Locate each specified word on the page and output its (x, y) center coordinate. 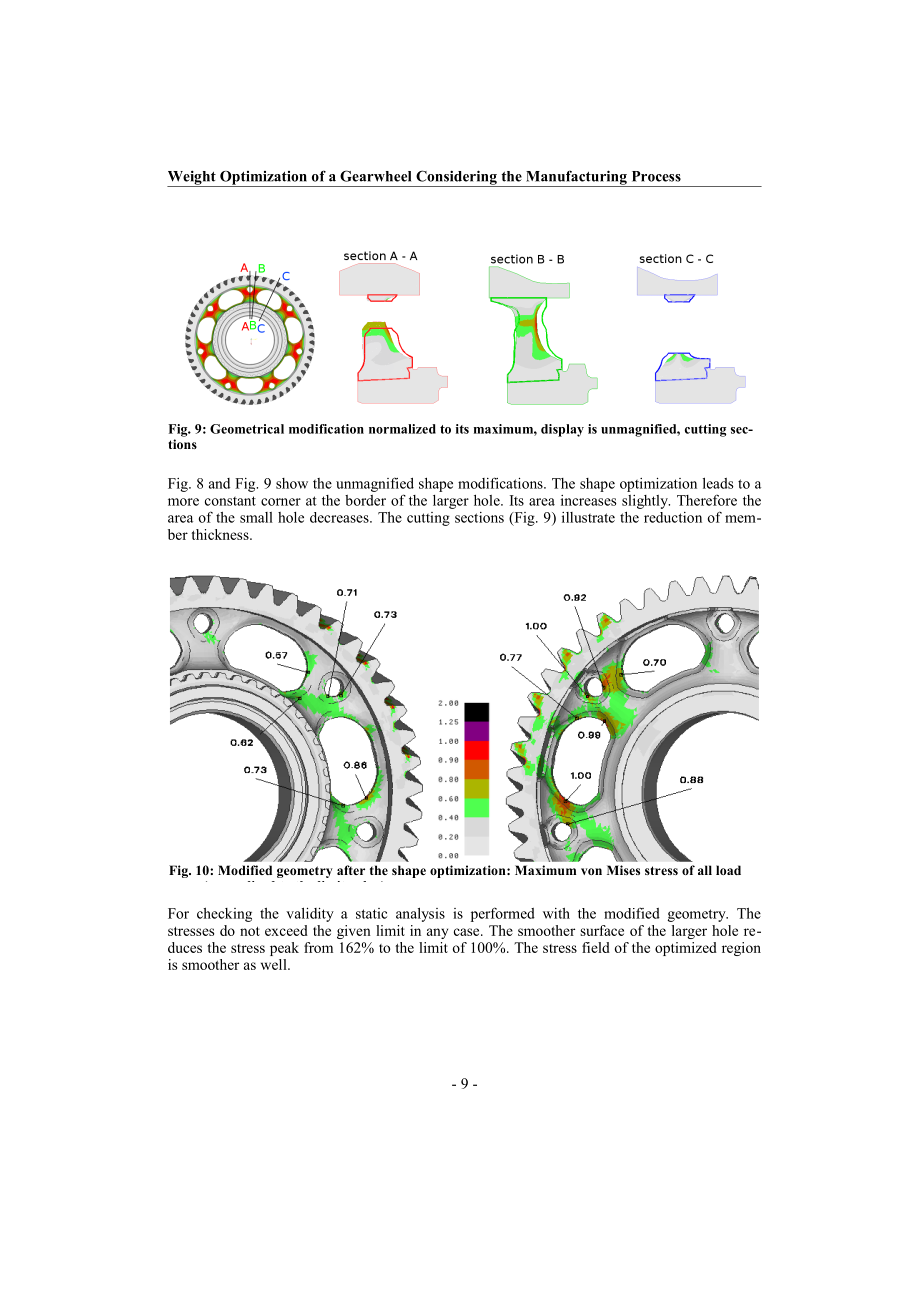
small (256, 517)
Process (656, 176)
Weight (192, 178)
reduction (673, 517)
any (437, 933)
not (250, 931)
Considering (456, 178)
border (365, 500)
